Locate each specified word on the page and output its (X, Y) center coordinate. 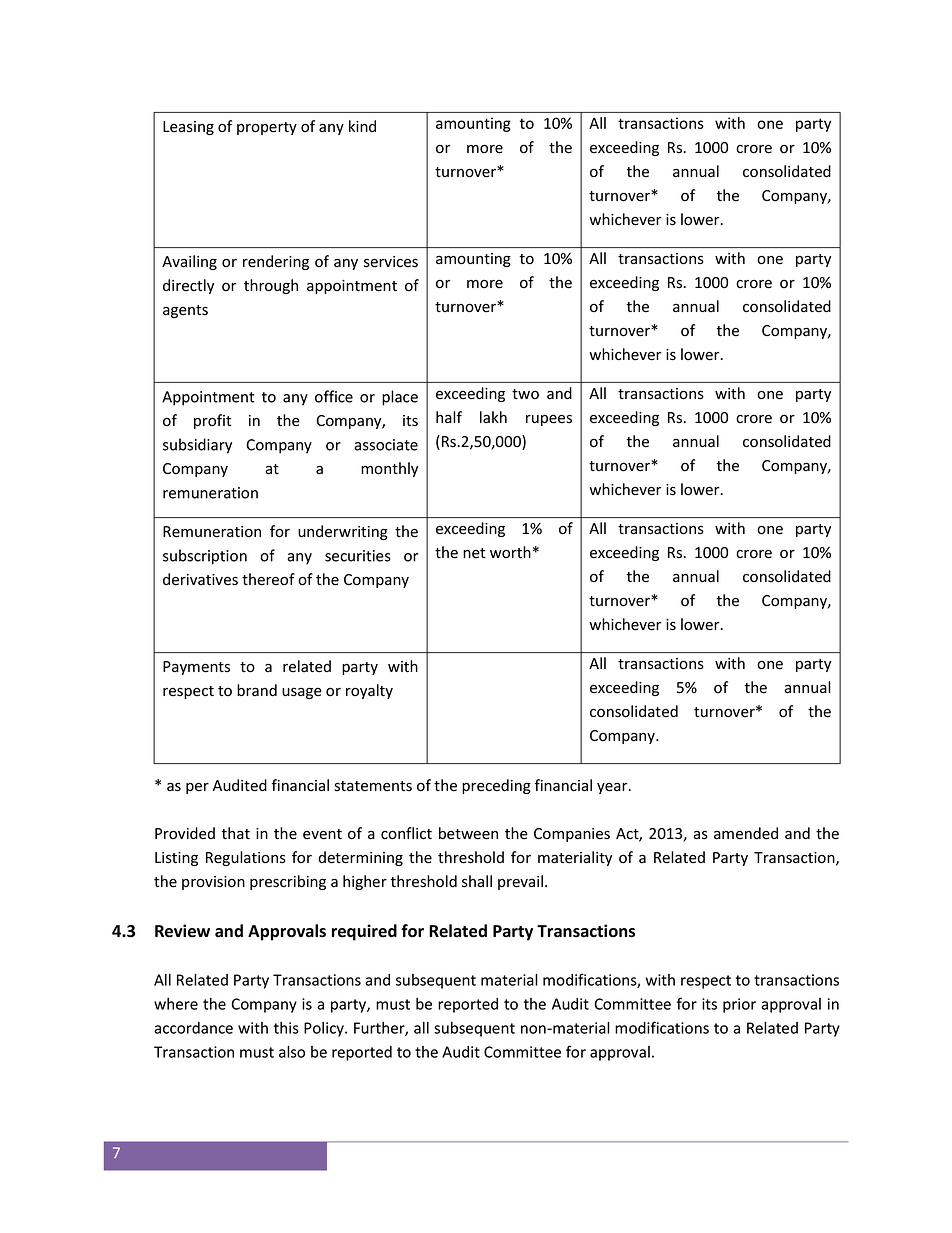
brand (257, 690)
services (391, 262)
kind (362, 126)
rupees (549, 420)
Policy (325, 1029)
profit (212, 421)
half (449, 417)
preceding (496, 786)
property (267, 128)
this (286, 1028)
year (613, 788)
